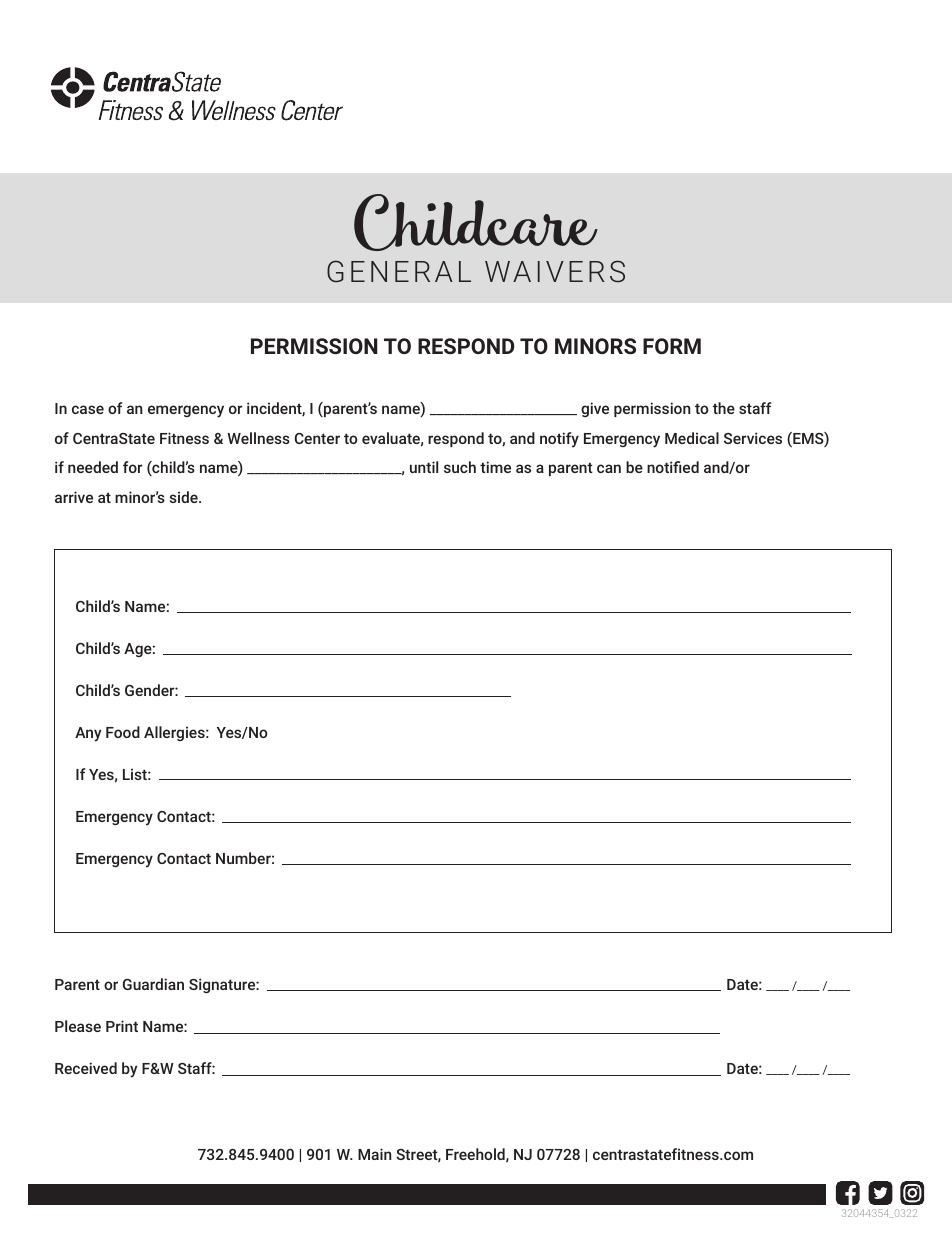 The width and height of the page is (952, 1233). Describe the element at coordinates (317, 438) in the page. I see `Center` at that location.
